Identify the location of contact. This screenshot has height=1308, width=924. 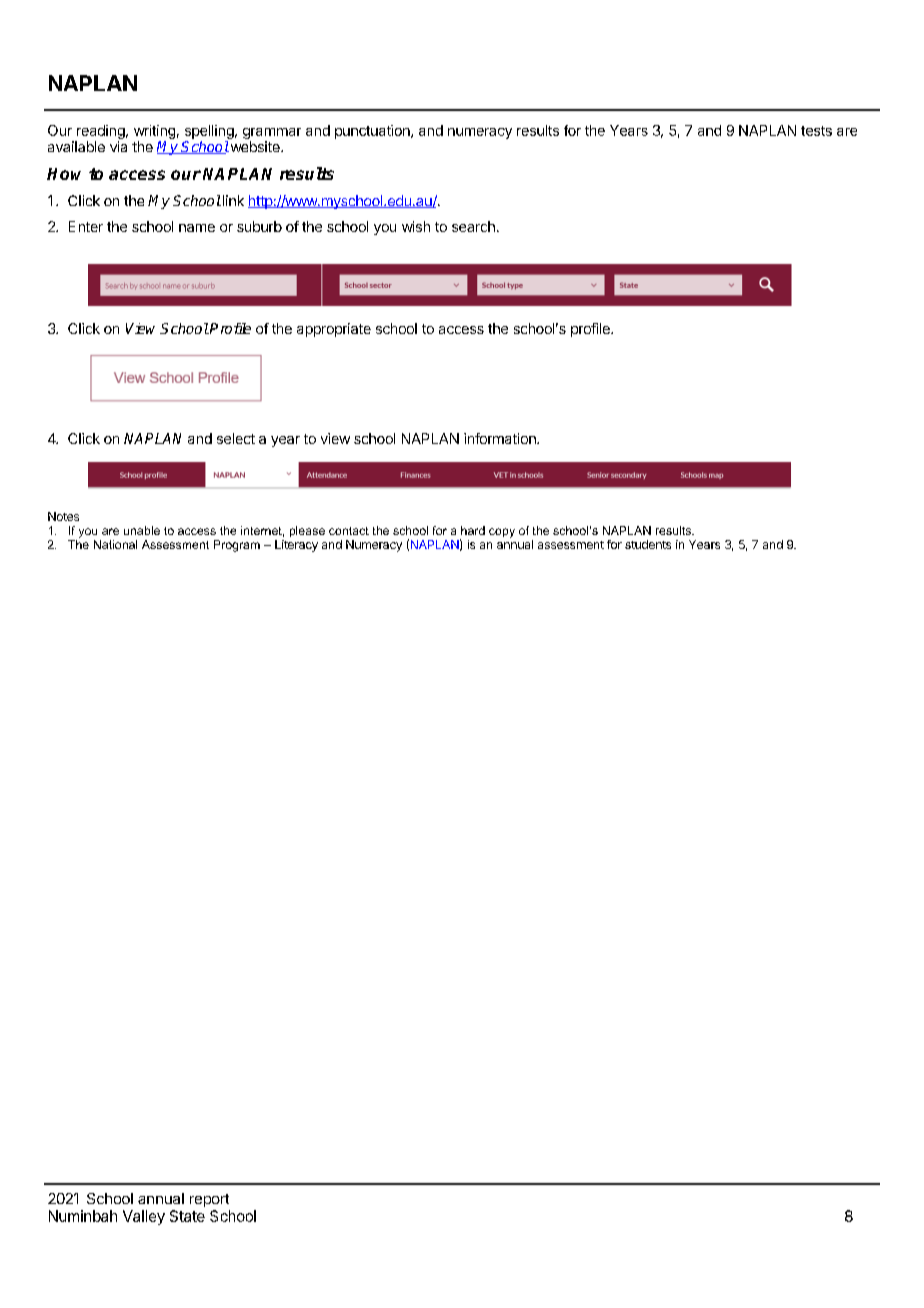
(349, 531).
